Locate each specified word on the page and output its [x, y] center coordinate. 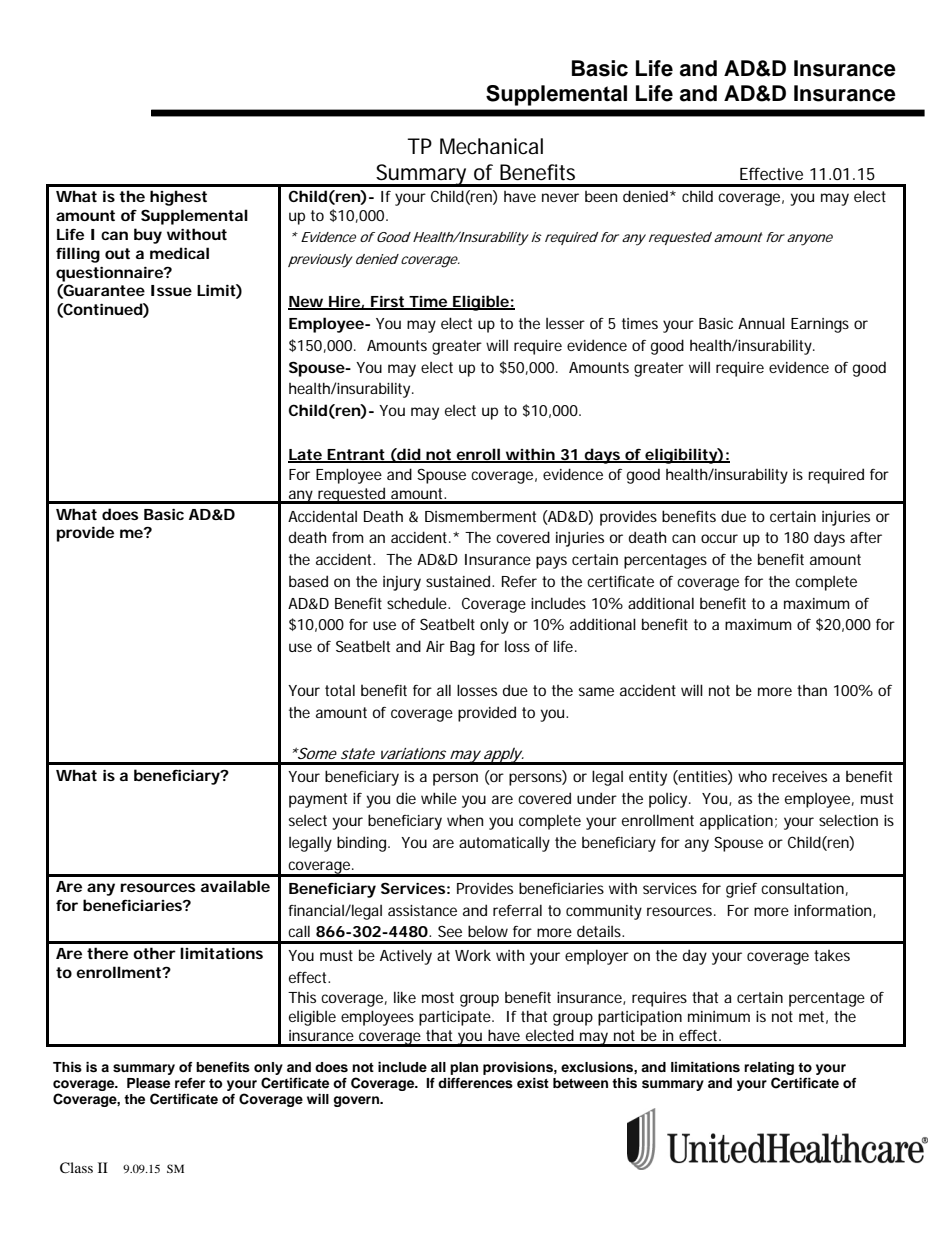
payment [318, 800]
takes [832, 955]
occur [719, 538]
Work [473, 955]
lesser [565, 323]
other [154, 953]
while [439, 798]
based [308, 581]
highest [178, 198]
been [601, 196]
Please [148, 1083]
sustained [458, 581]
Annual [761, 323]
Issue [171, 290]
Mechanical [491, 146]
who [752, 776]
